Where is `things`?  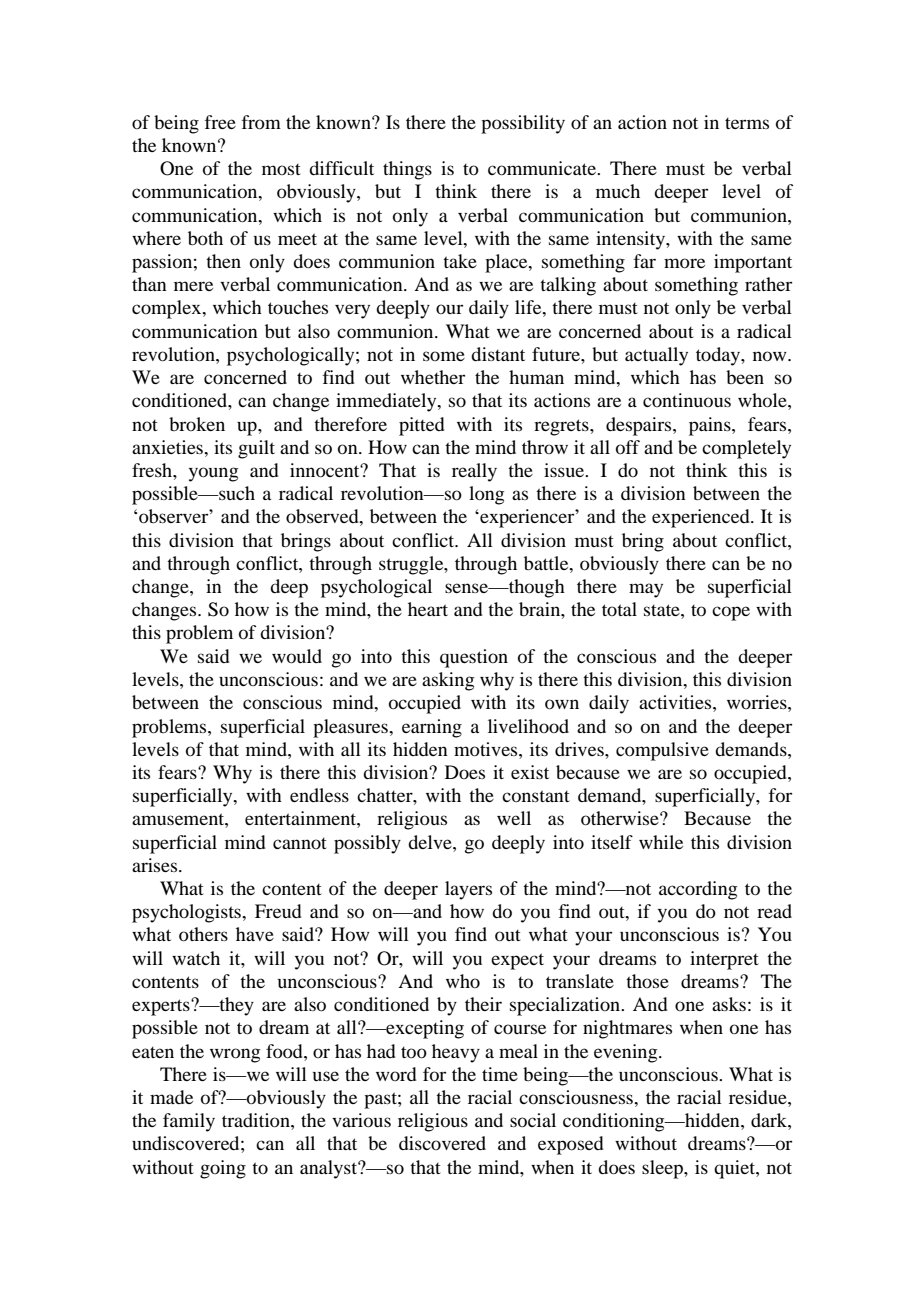
things is located at coordinates (407, 170).
